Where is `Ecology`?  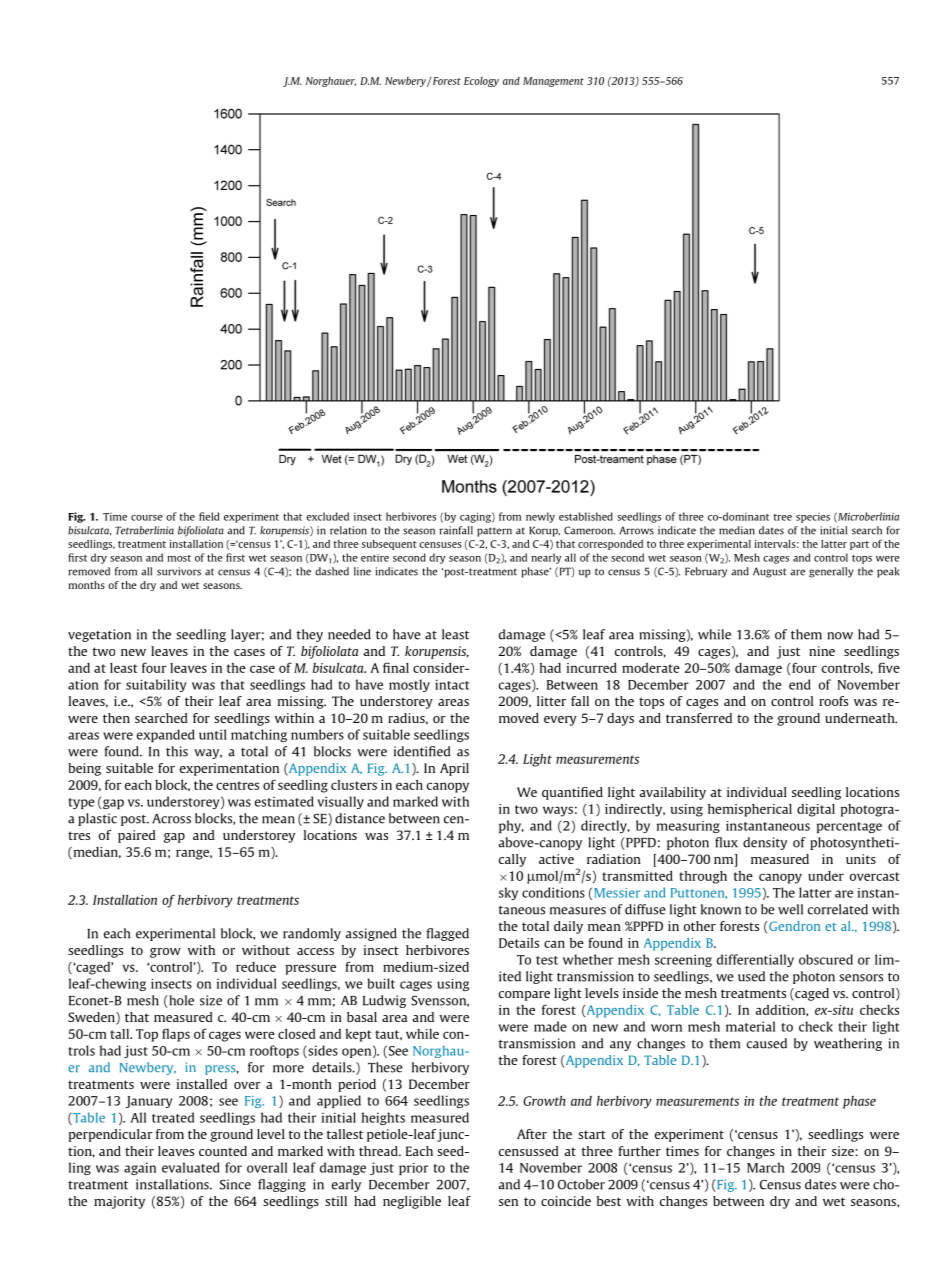
Ecology is located at coordinates (481, 82).
